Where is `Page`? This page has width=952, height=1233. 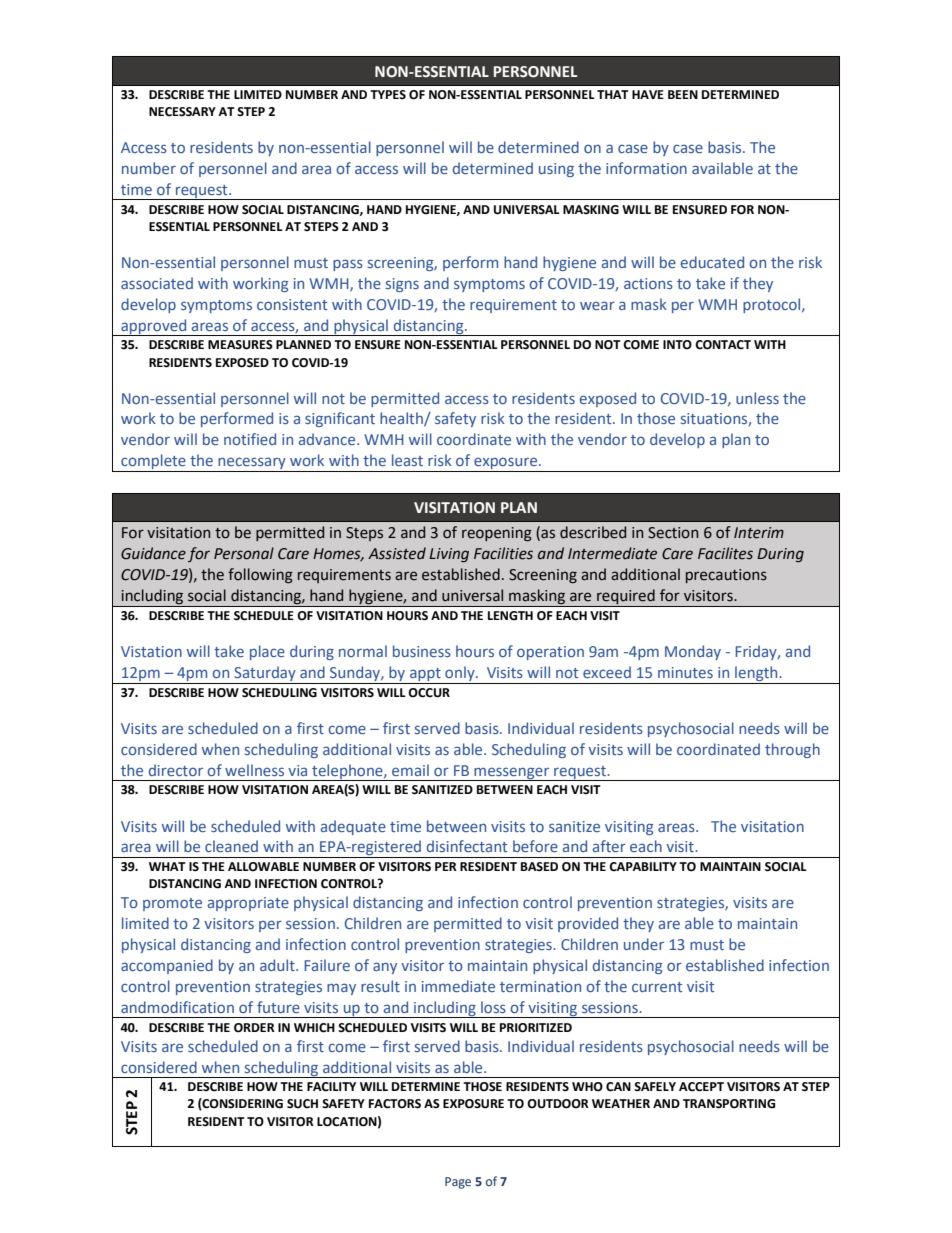
Page is located at coordinates (458, 1183).
